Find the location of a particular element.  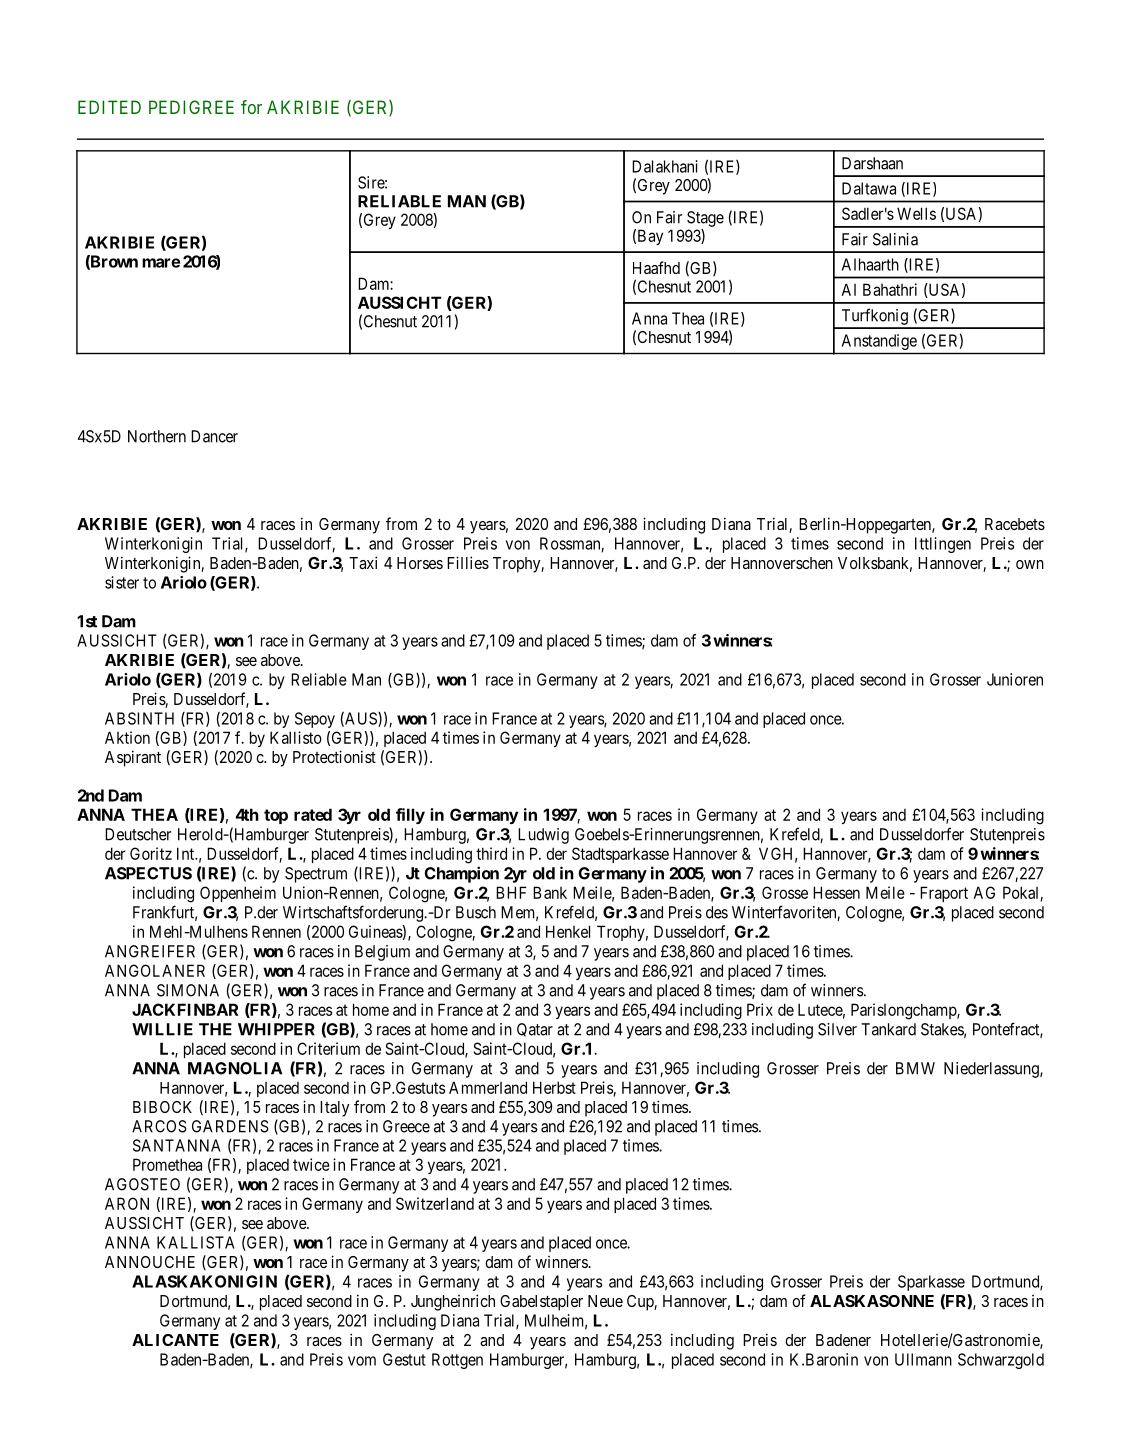

Neue is located at coordinates (605, 1301).
